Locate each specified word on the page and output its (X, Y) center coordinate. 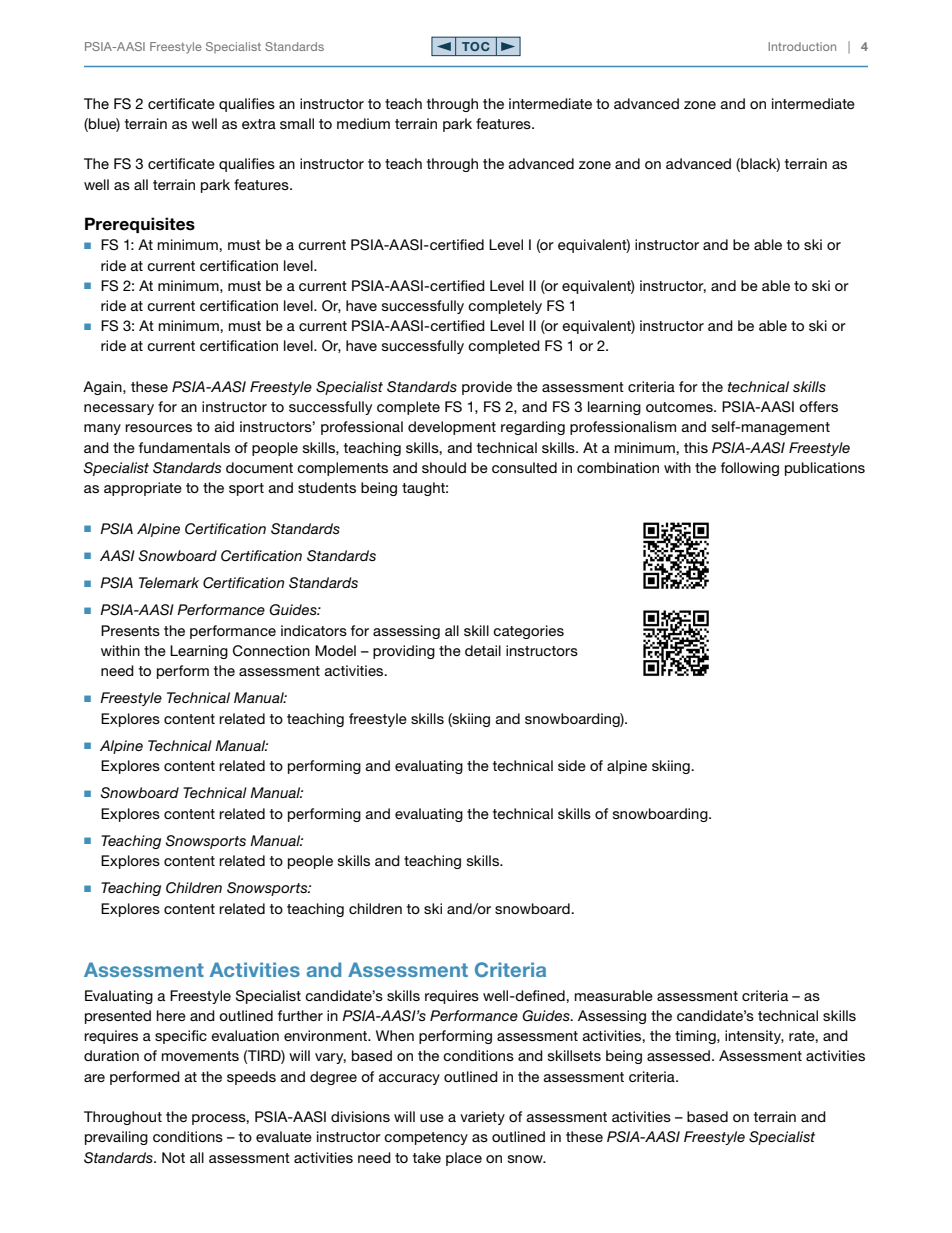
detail (483, 650)
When (395, 1035)
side (572, 765)
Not (173, 1157)
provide (487, 388)
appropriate (143, 489)
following (750, 469)
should (444, 467)
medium (363, 123)
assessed (680, 1055)
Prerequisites (140, 225)
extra (259, 124)
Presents (130, 630)
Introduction (802, 46)
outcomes (680, 407)
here (171, 1015)
